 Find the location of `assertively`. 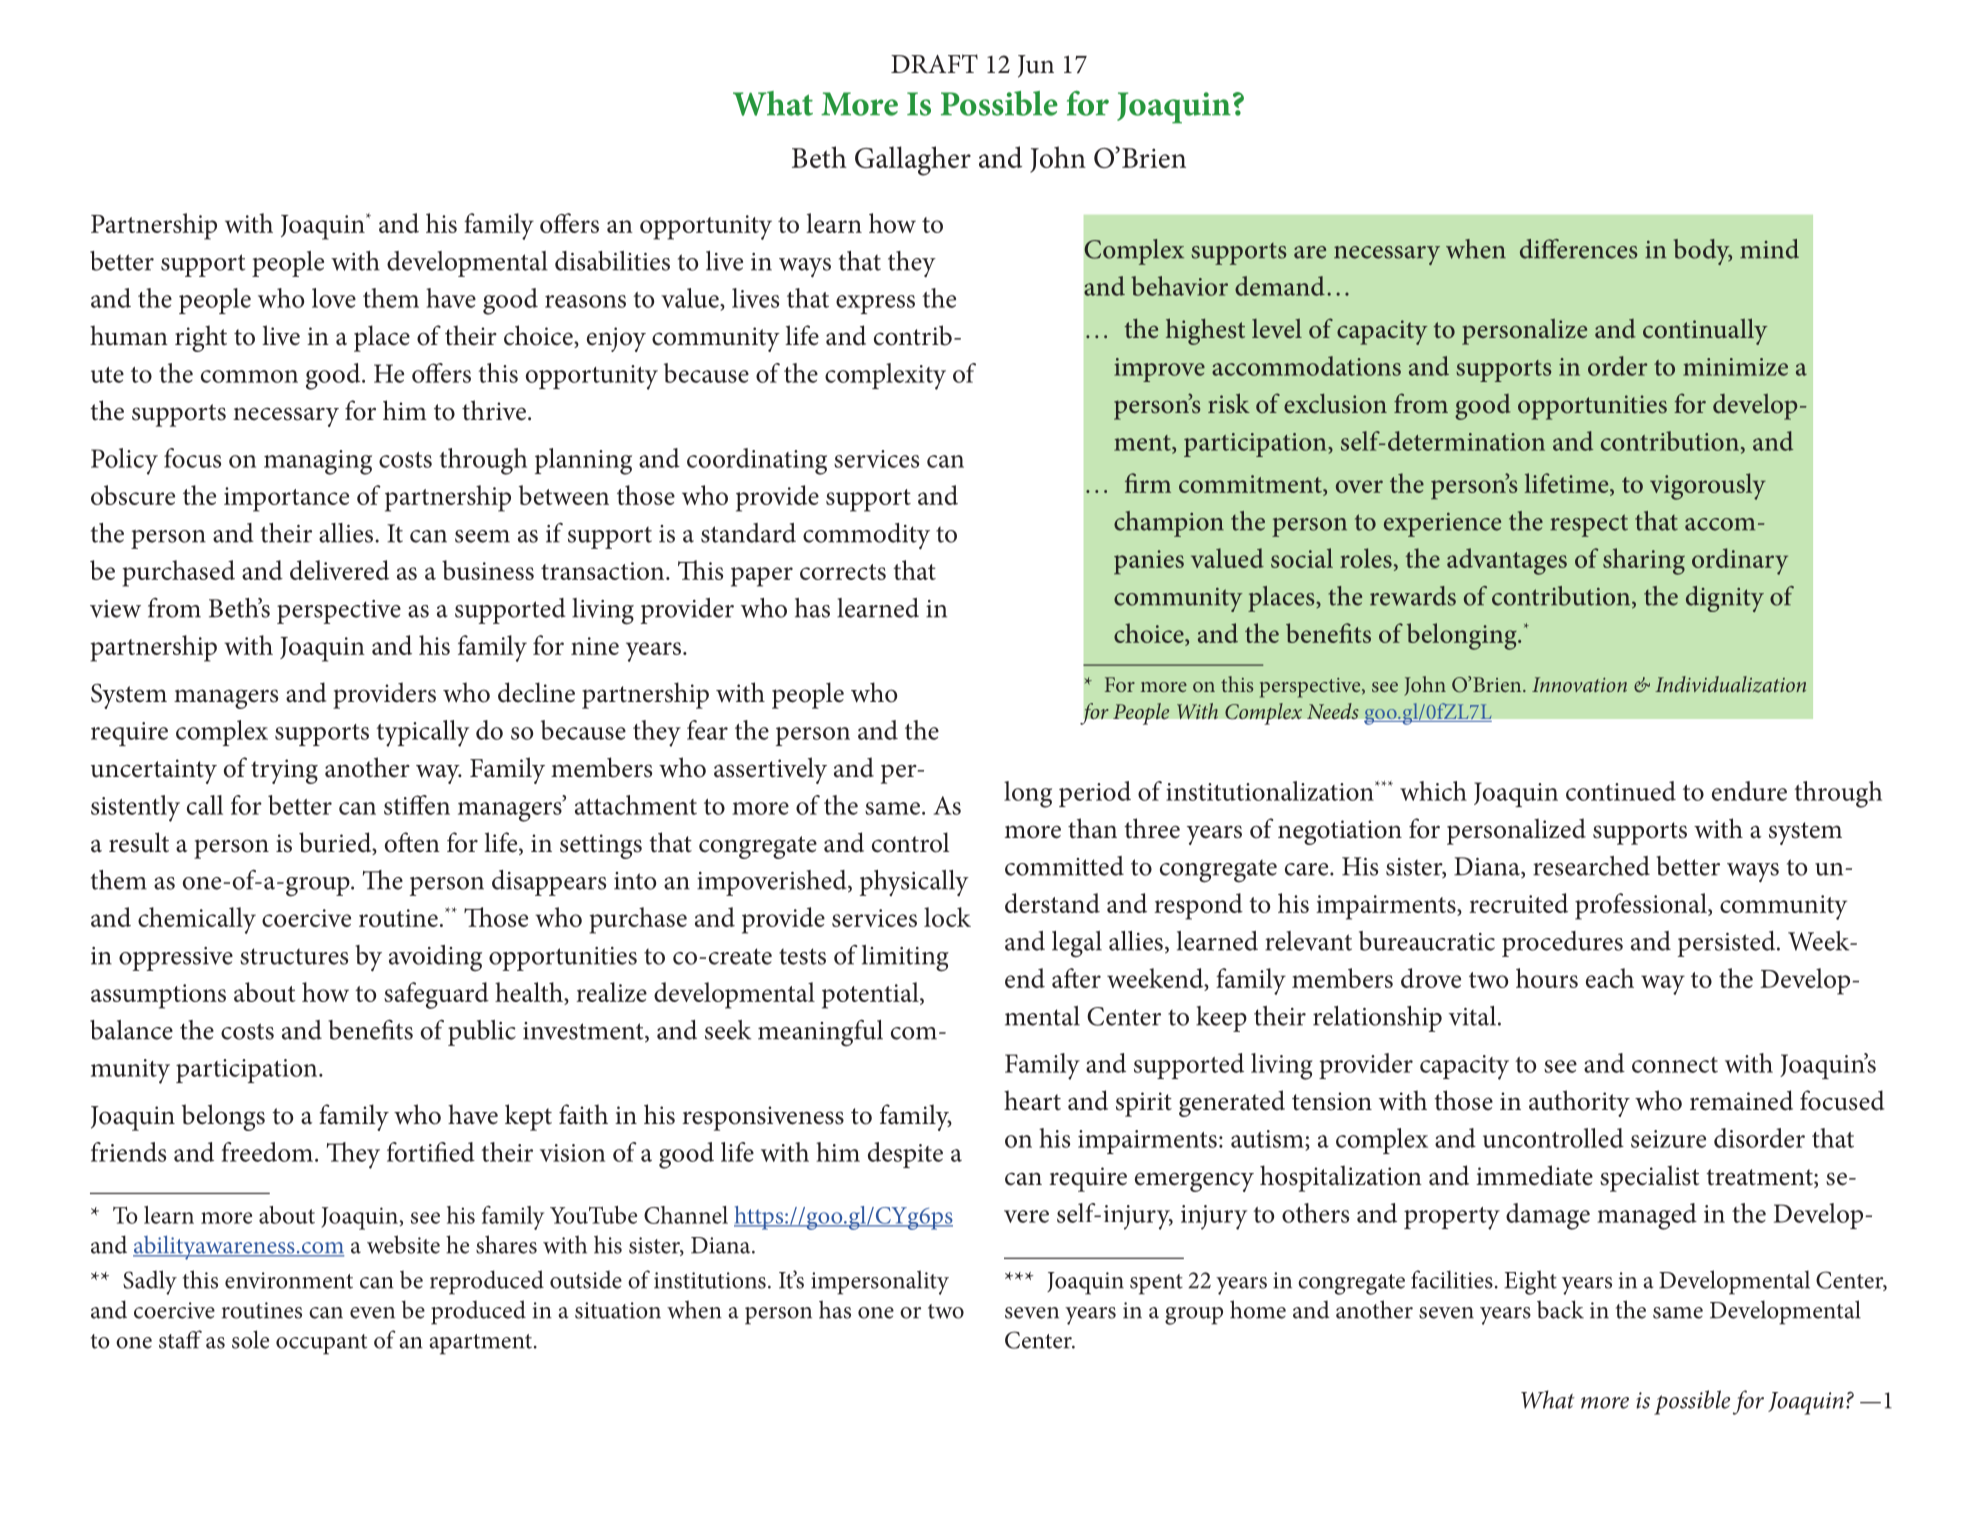

assertively is located at coordinates (770, 770).
